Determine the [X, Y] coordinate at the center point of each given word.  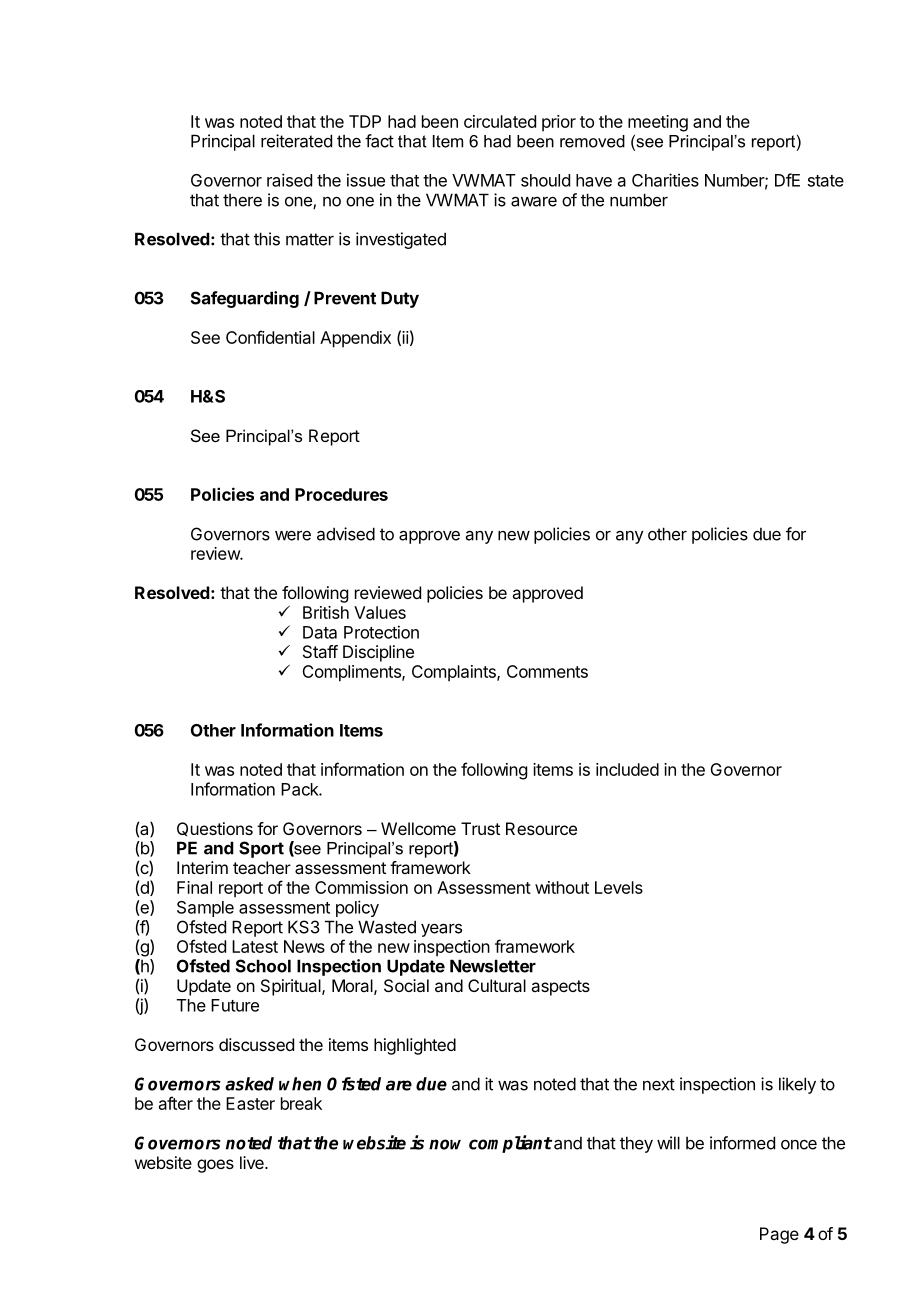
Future [235, 1005]
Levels [619, 887]
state [826, 181]
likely [797, 1085]
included [627, 769]
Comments [547, 671]
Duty [400, 299]
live [253, 1162]
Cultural [497, 985]
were [293, 535]
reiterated [296, 141]
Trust [480, 828]
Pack [300, 789]
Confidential [270, 337]
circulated [500, 121]
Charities [665, 180]
